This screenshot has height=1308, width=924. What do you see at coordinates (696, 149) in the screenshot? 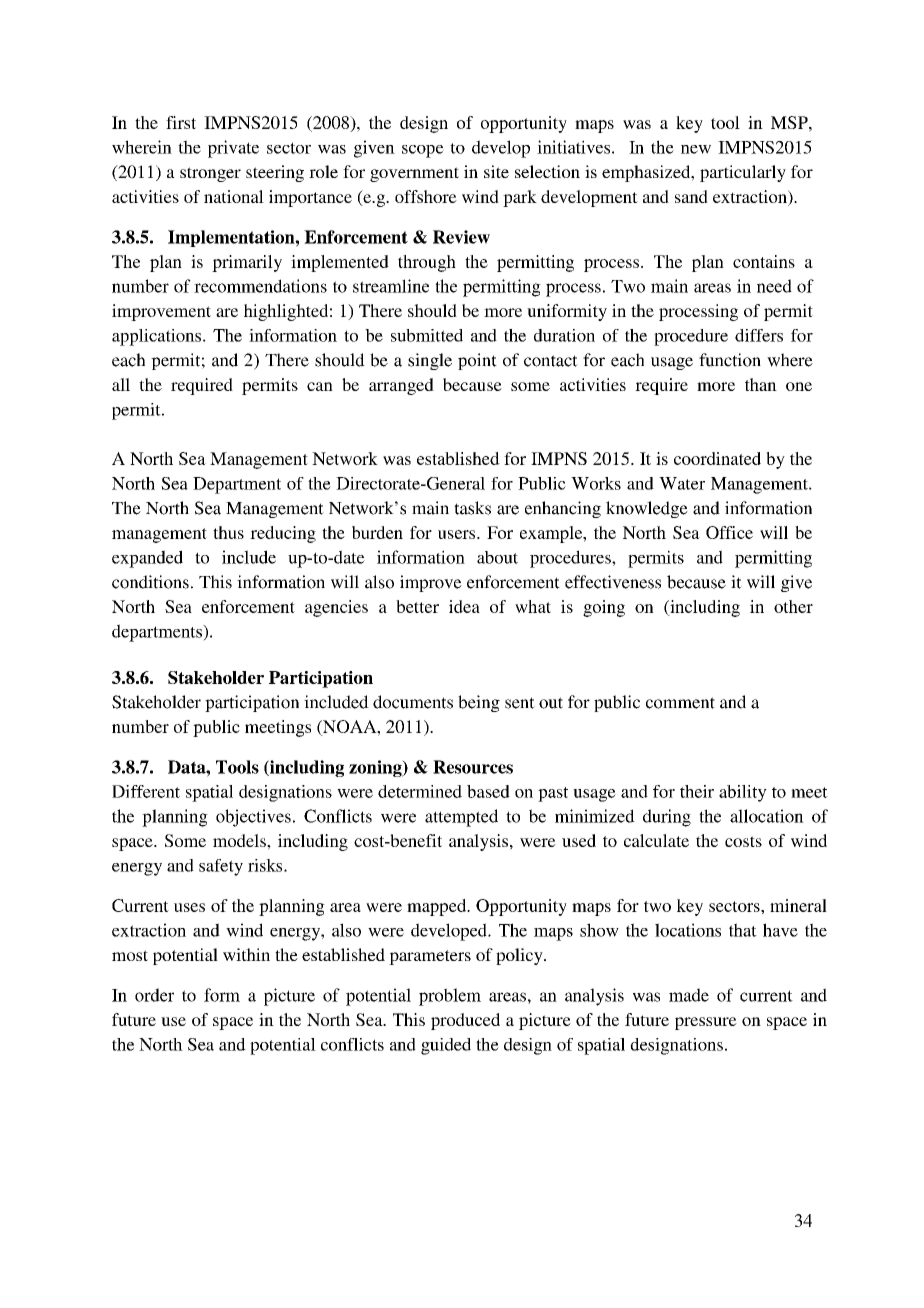
I see `new` at bounding box center [696, 149].
